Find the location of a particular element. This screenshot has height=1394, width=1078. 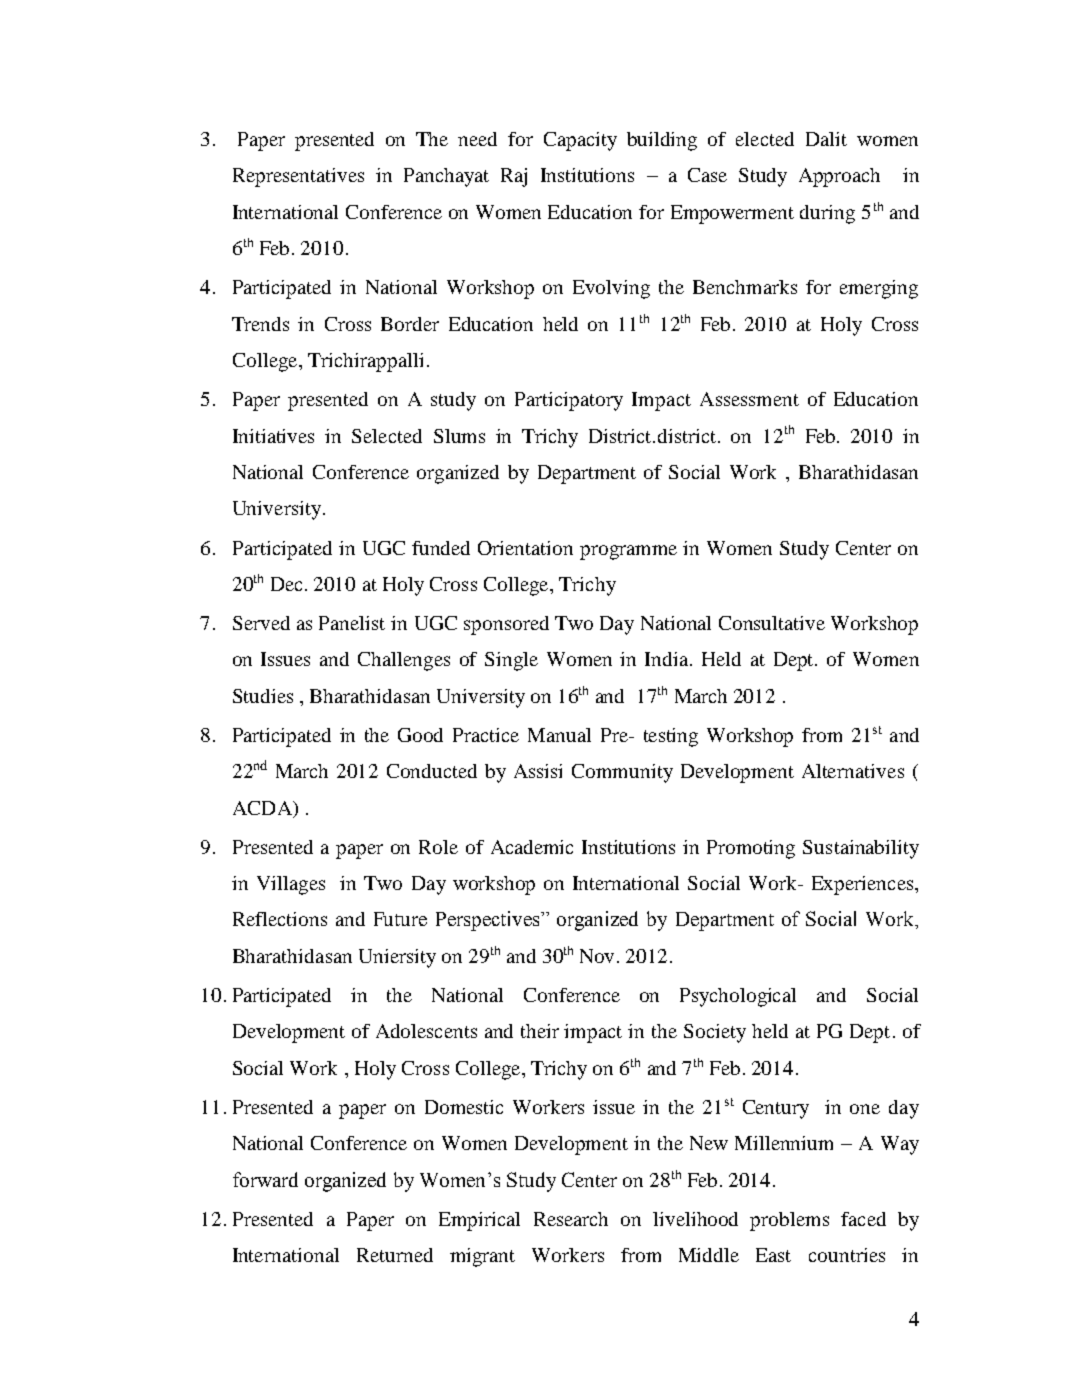

Nov is located at coordinates (599, 956).
